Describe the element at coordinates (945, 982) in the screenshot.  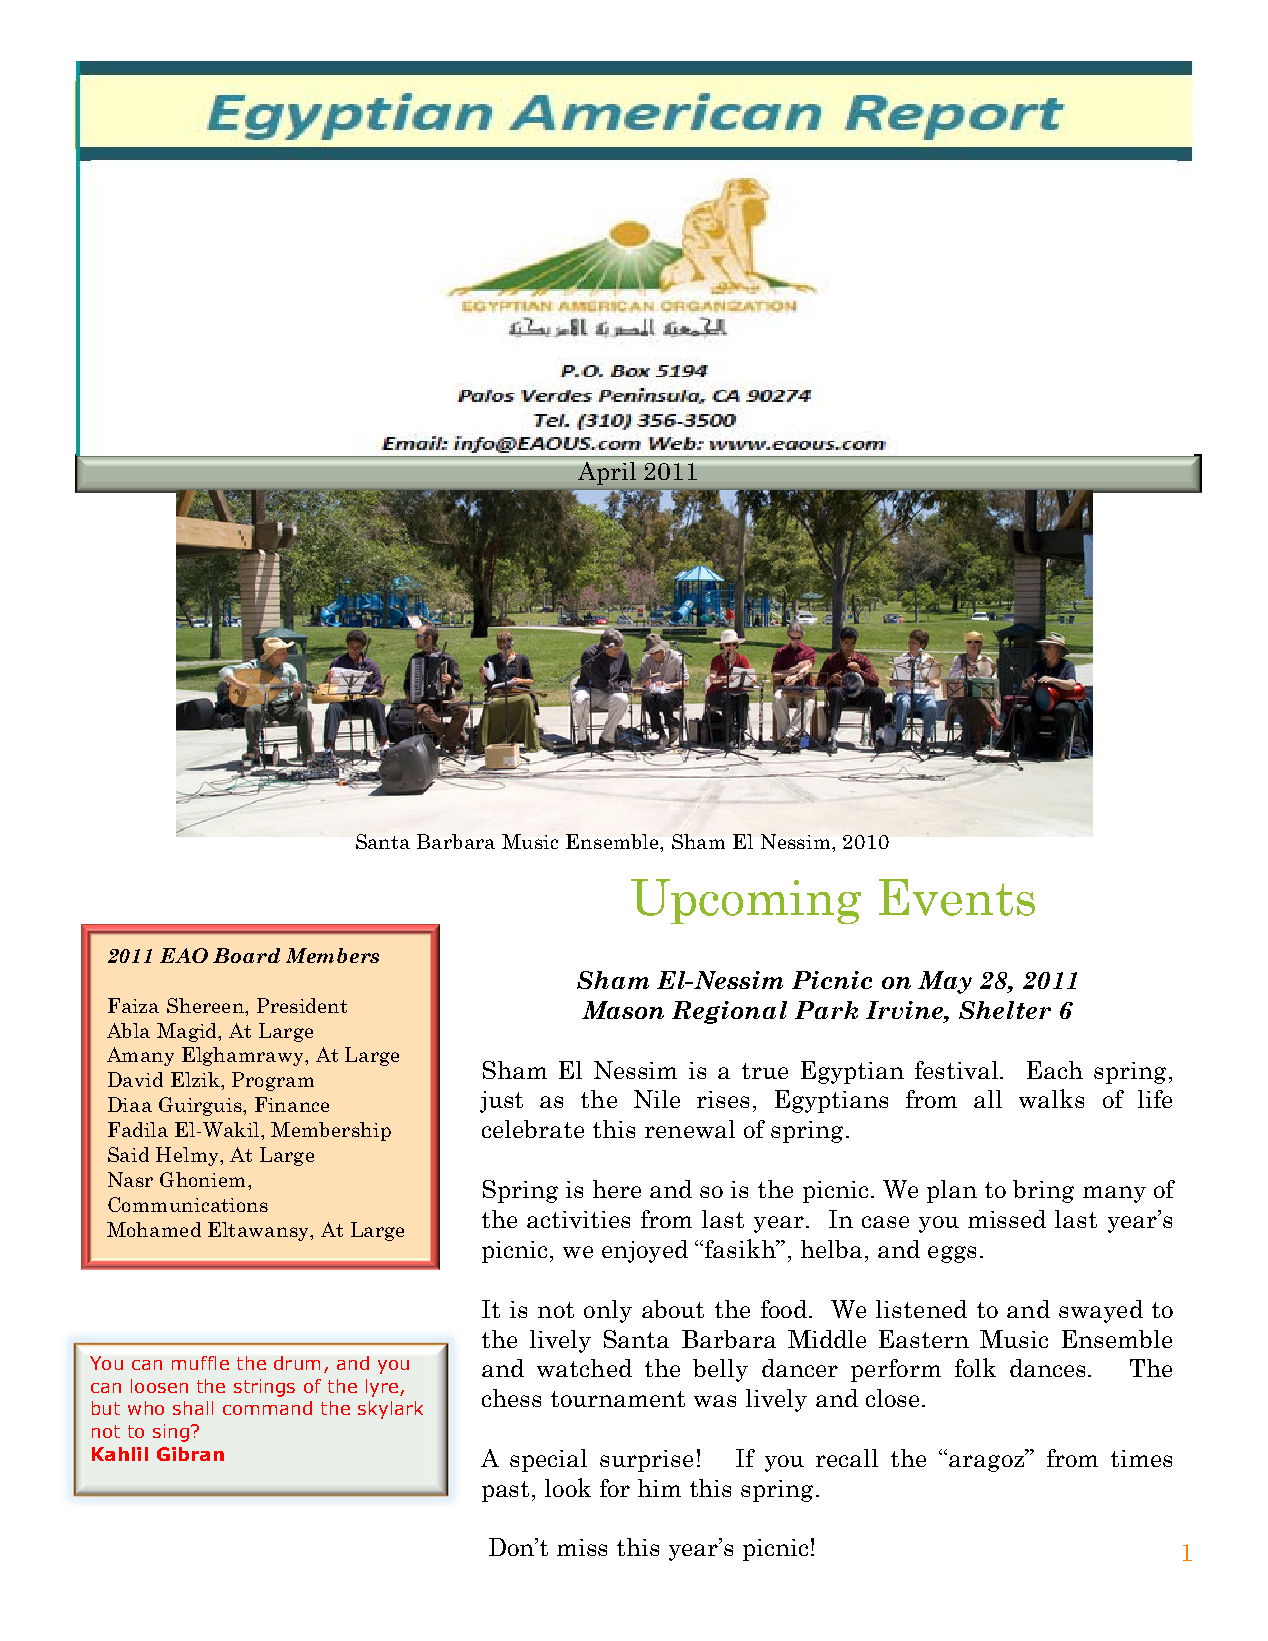
I see `May` at that location.
